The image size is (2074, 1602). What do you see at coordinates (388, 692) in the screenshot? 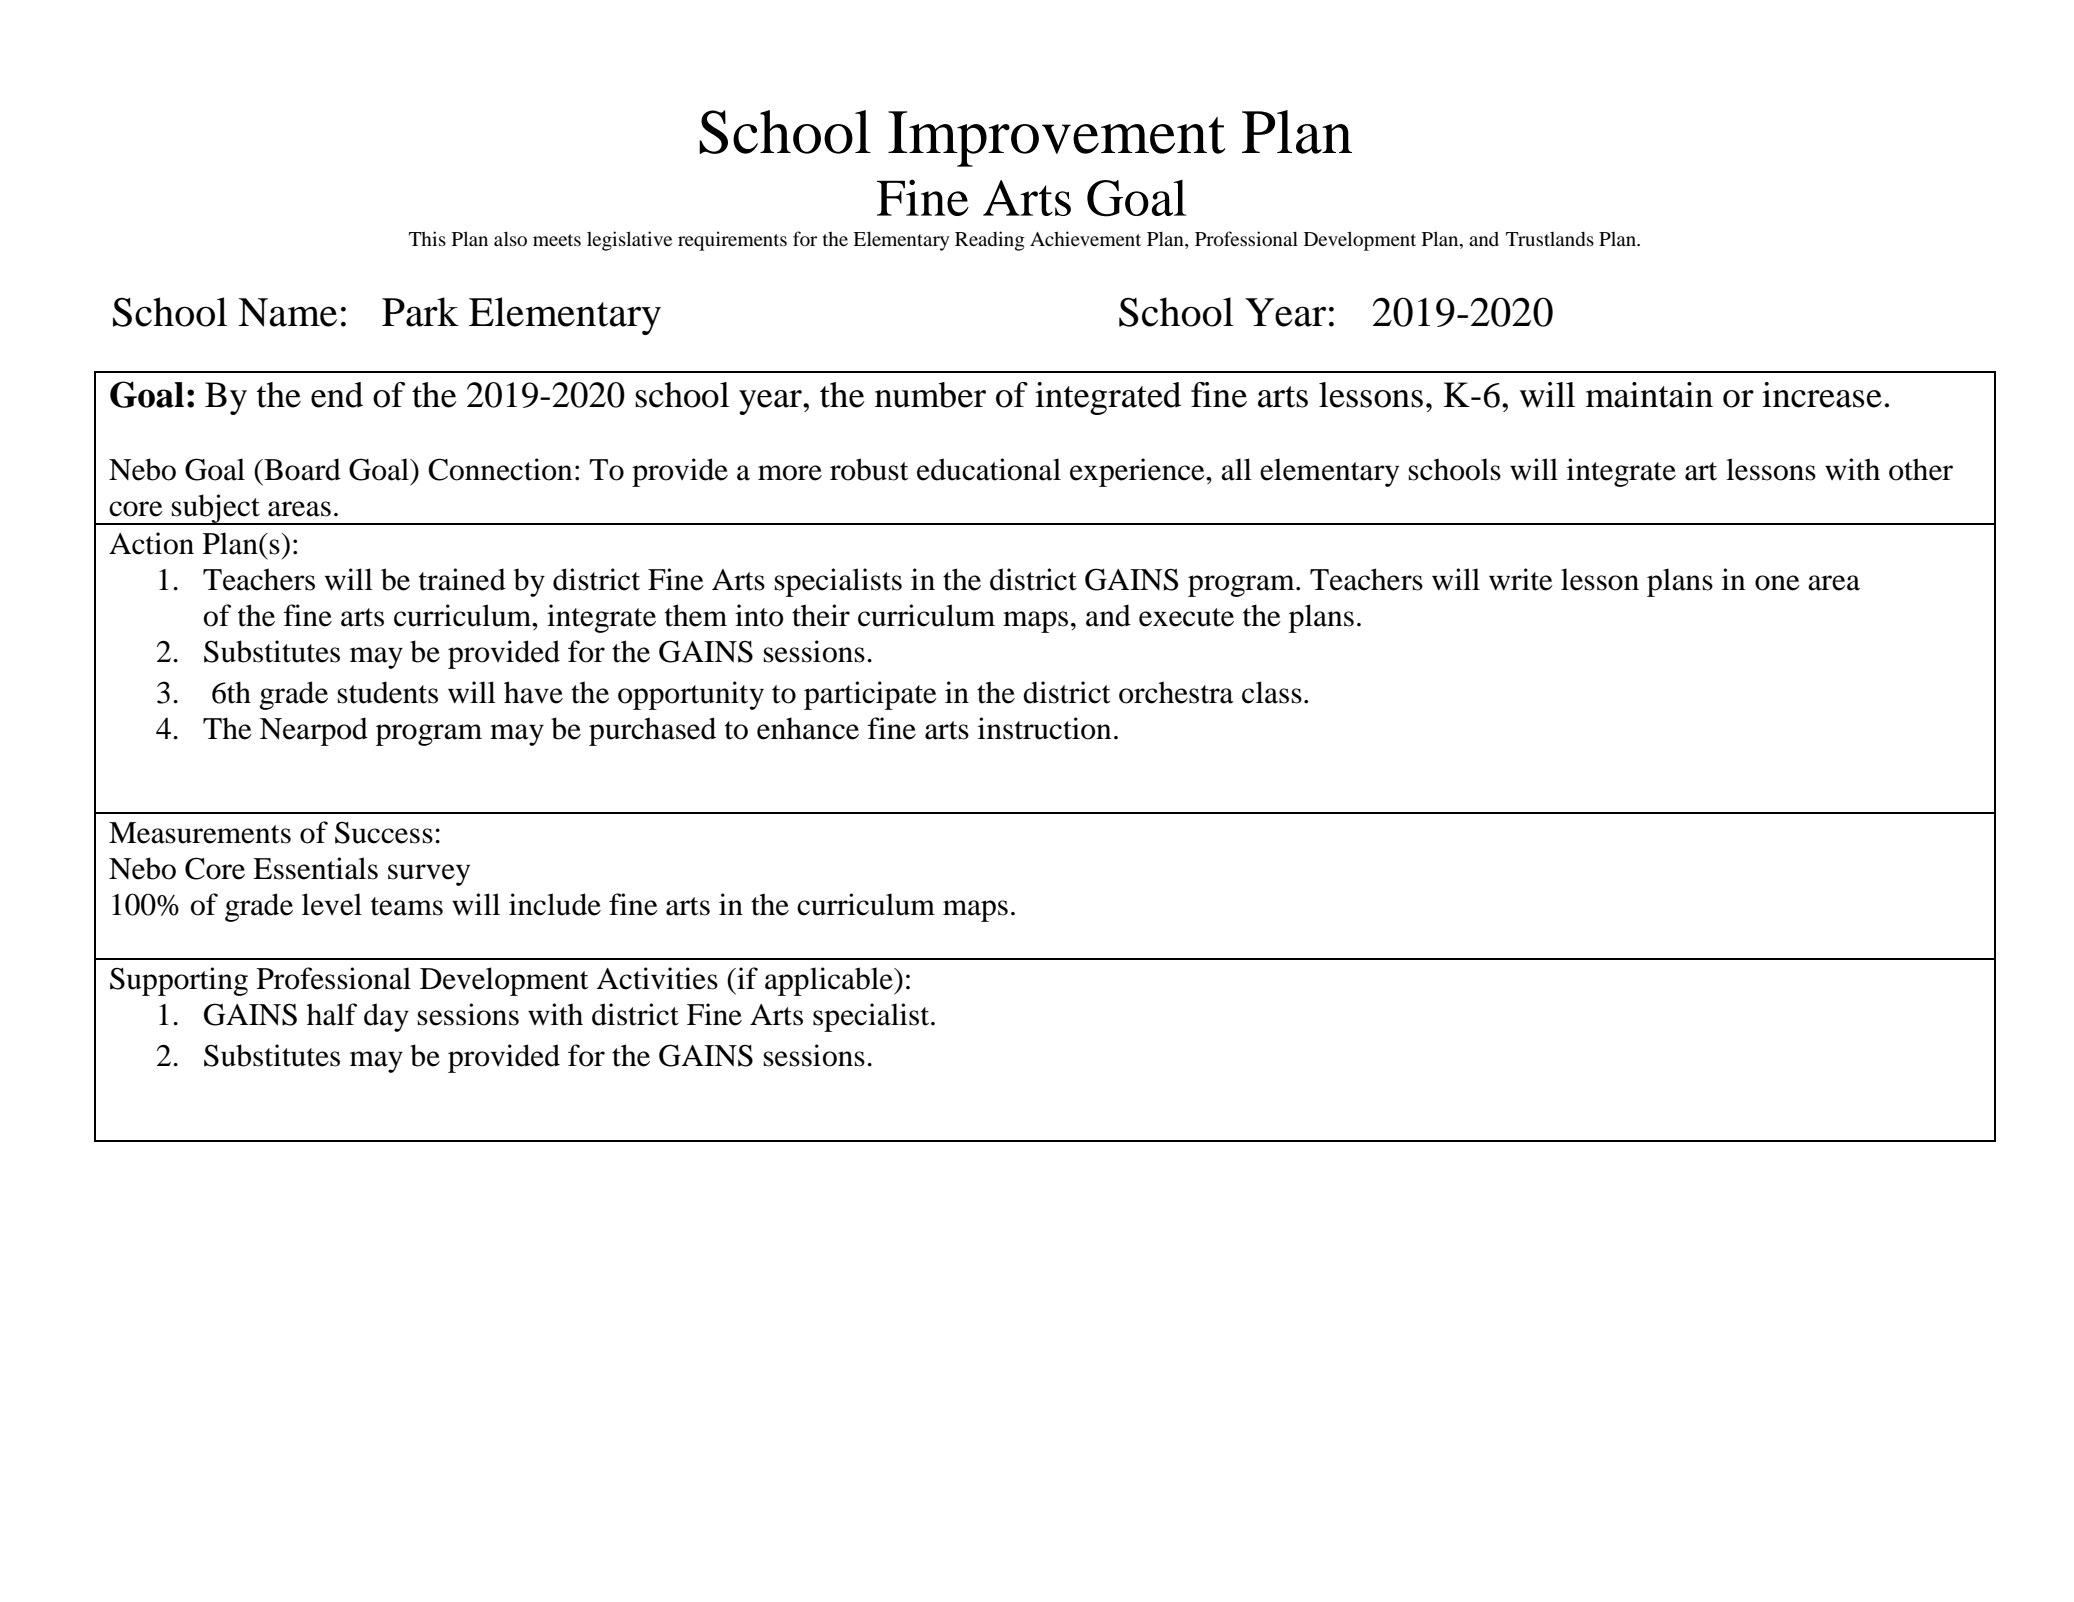
I see `students` at bounding box center [388, 692].
